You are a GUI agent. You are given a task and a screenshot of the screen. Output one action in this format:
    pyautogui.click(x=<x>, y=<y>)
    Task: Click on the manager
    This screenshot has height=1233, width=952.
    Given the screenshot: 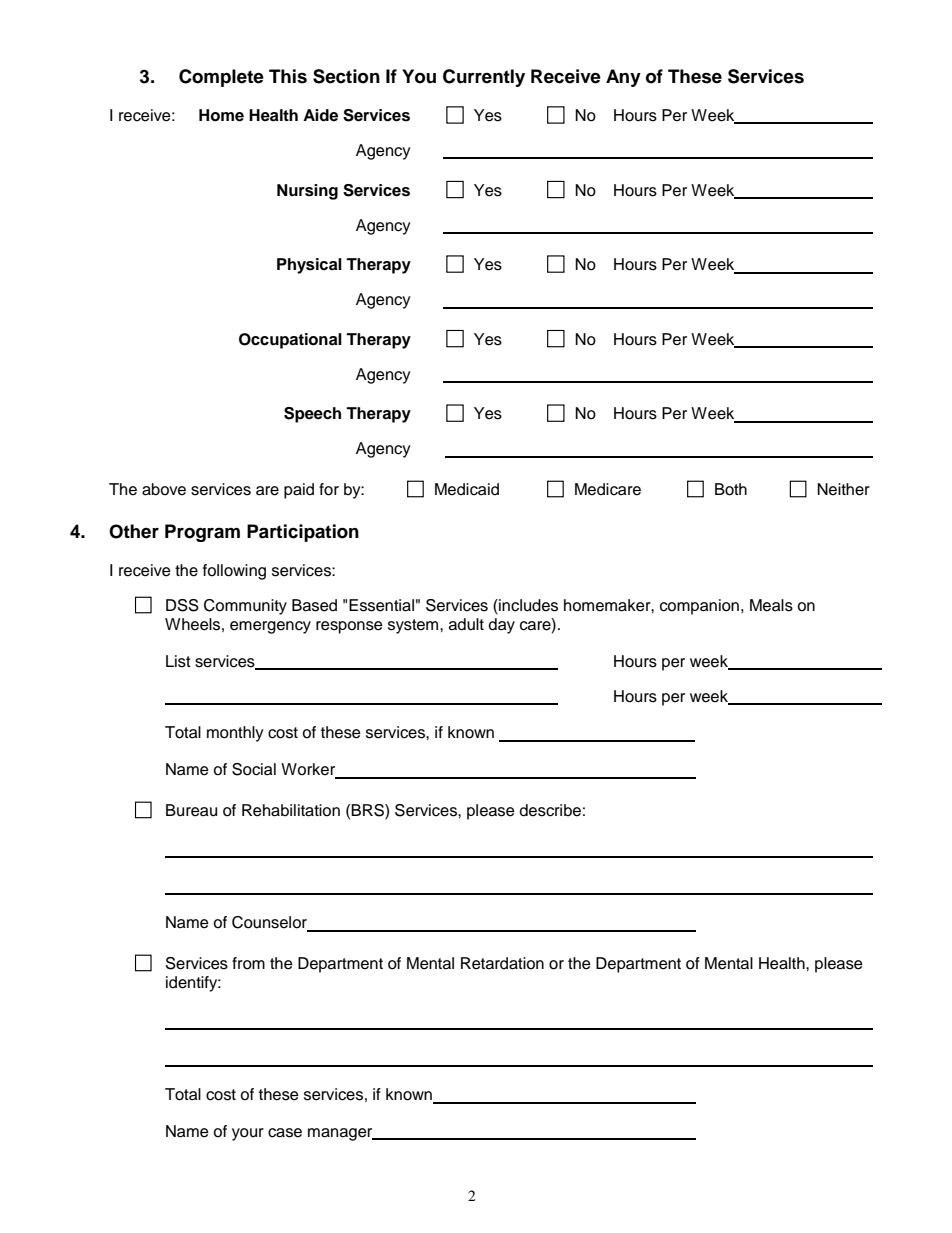 What is the action you would take?
    pyautogui.click(x=341, y=1134)
